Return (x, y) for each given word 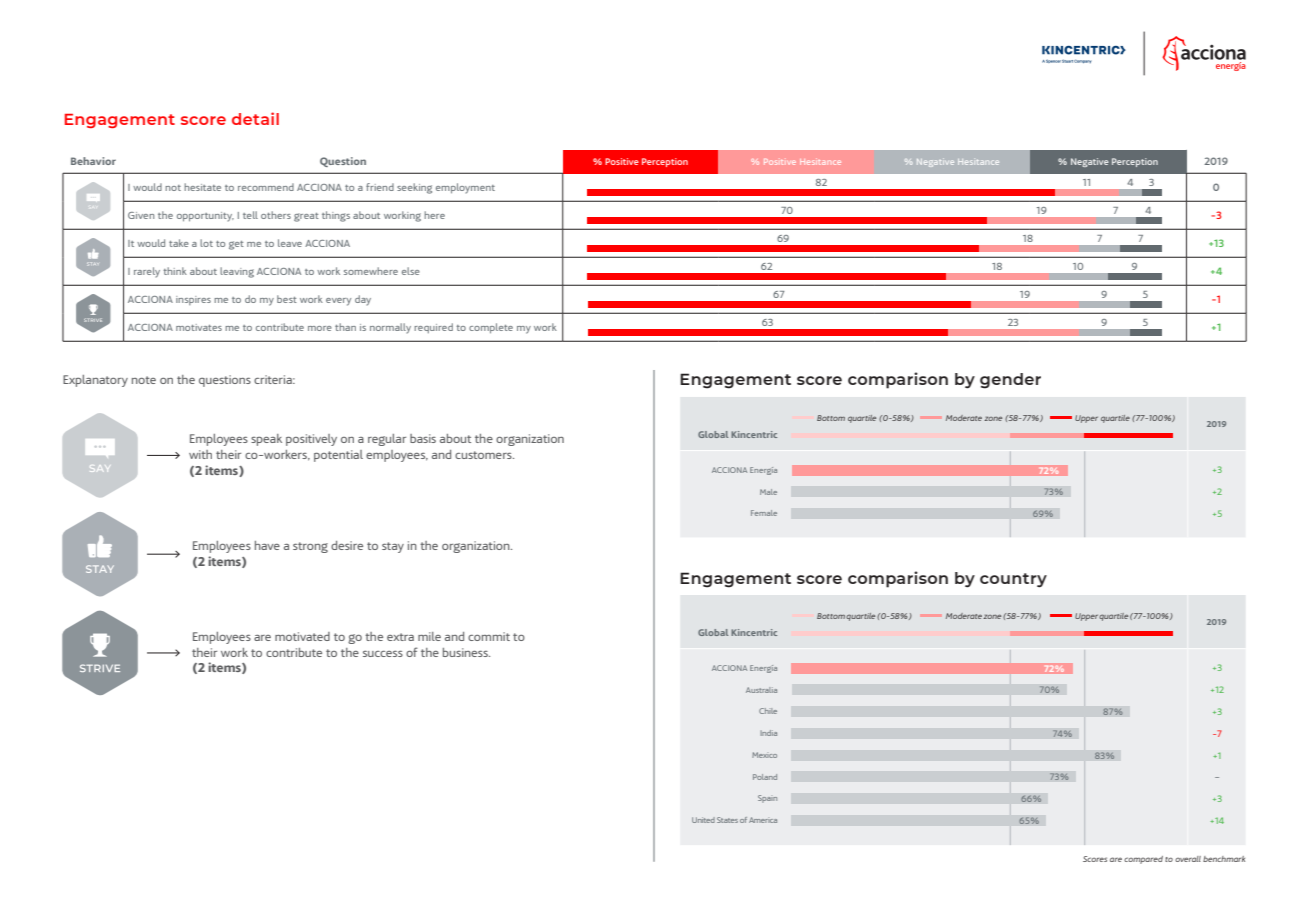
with (200, 454)
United (703, 820)
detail (255, 118)
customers (484, 455)
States (727, 820)
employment (465, 188)
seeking (414, 188)
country (1013, 580)
